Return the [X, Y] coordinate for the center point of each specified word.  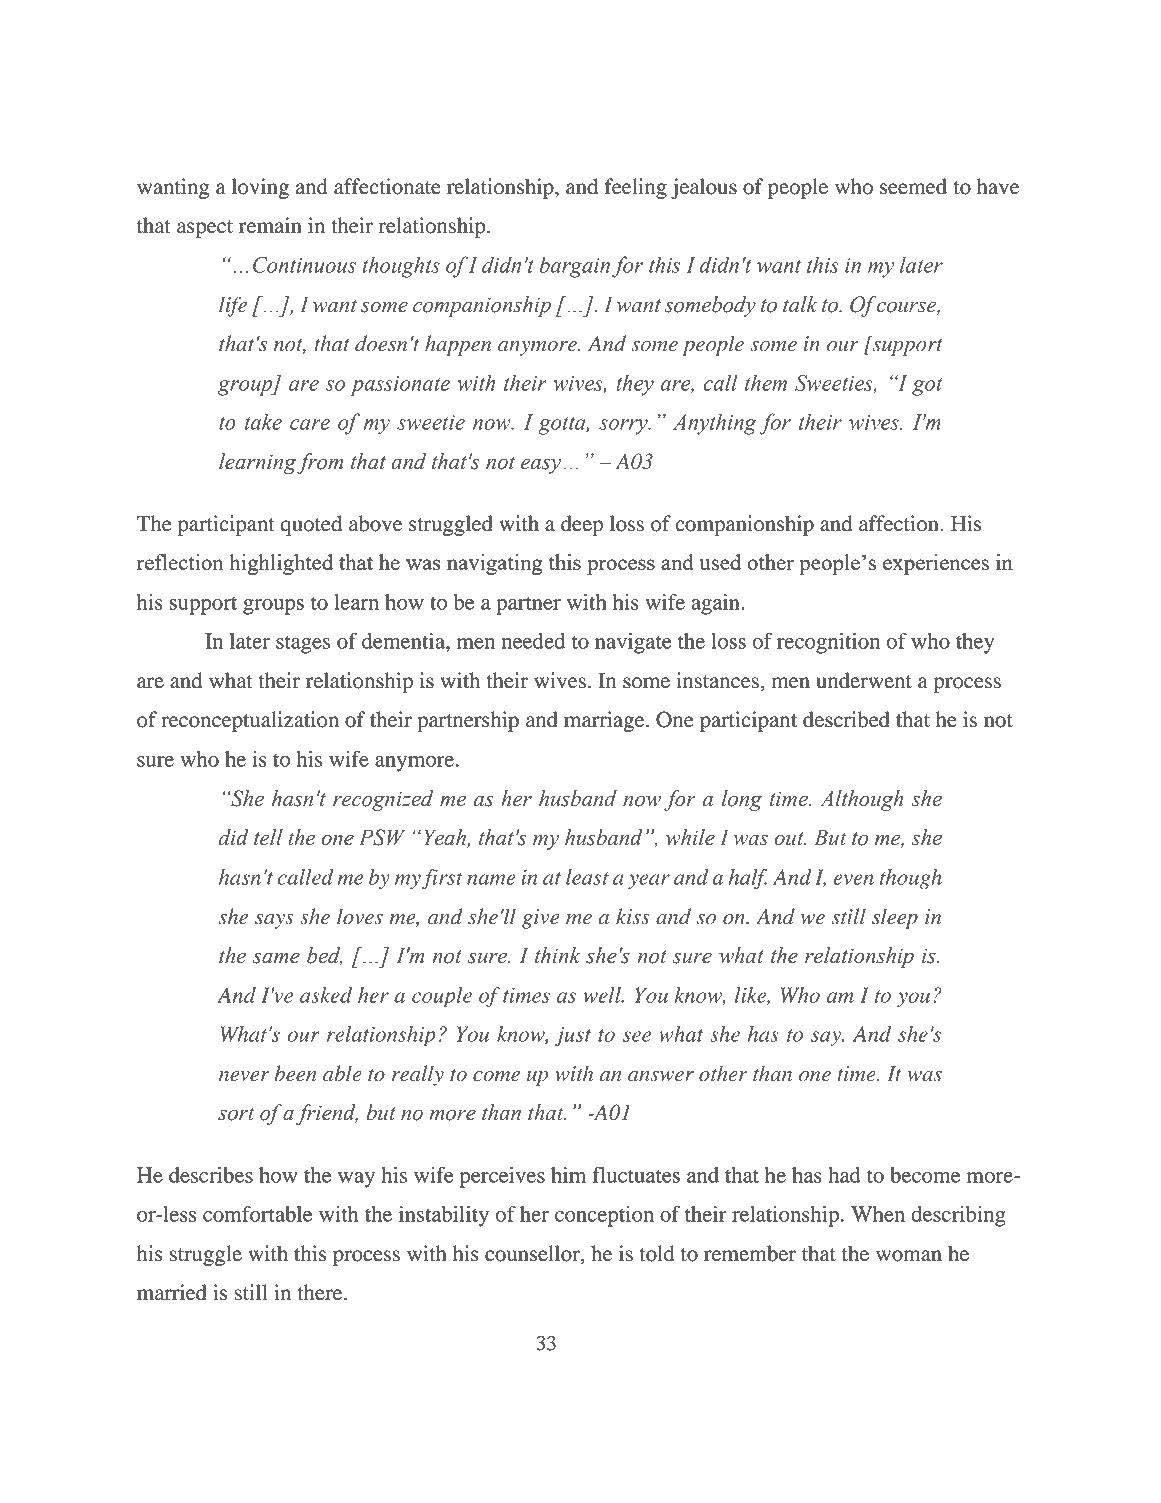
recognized [383, 800]
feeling [635, 188]
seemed [913, 186]
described [846, 719]
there [321, 1292]
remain [270, 225]
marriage [605, 721]
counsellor [533, 1254]
